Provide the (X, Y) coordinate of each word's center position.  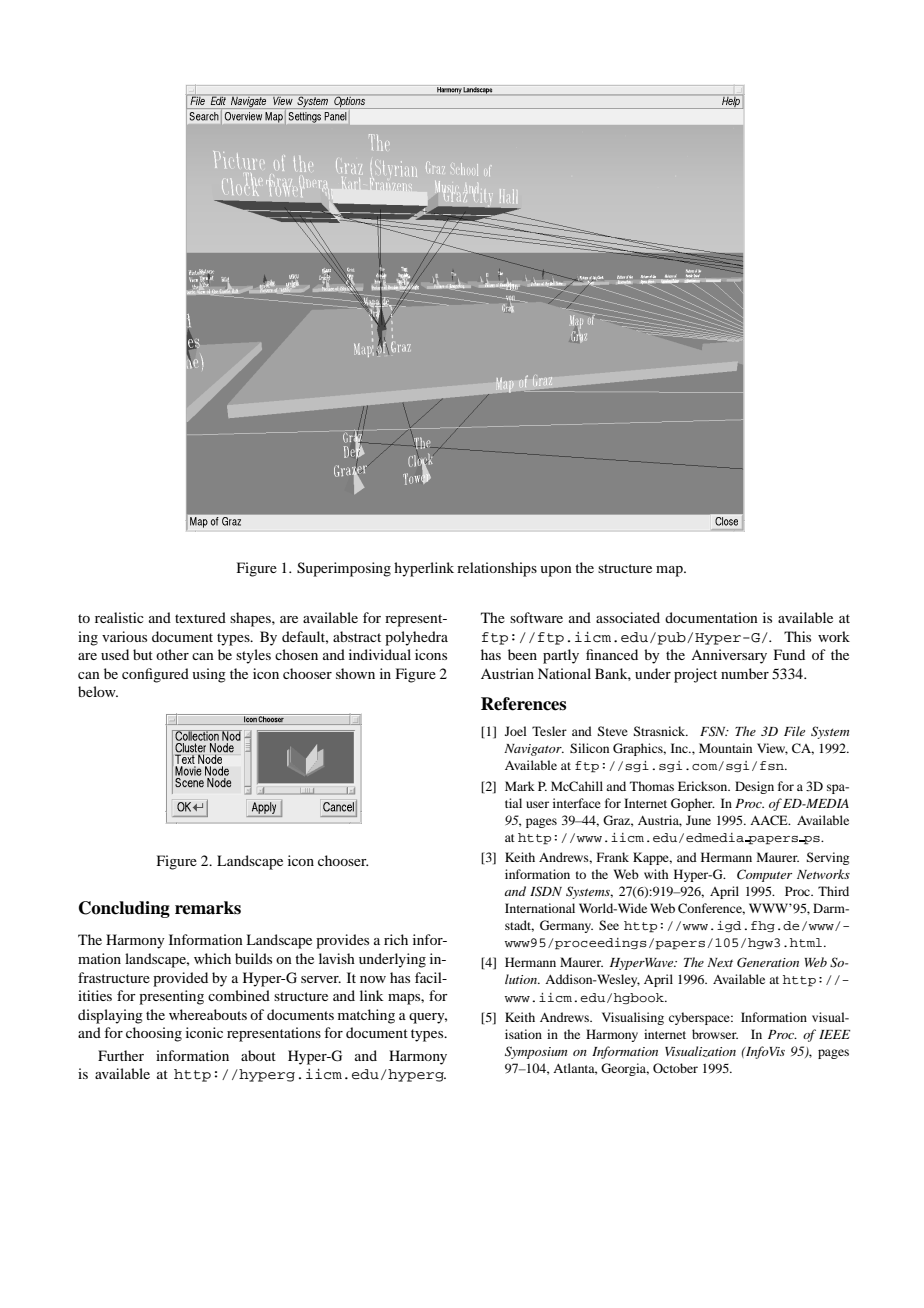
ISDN (546, 891)
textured (200, 617)
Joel (516, 731)
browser (715, 1034)
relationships (497, 569)
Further (121, 1055)
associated (628, 617)
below (98, 691)
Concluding (124, 909)
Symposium (536, 1052)
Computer (764, 875)
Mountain (725, 748)
